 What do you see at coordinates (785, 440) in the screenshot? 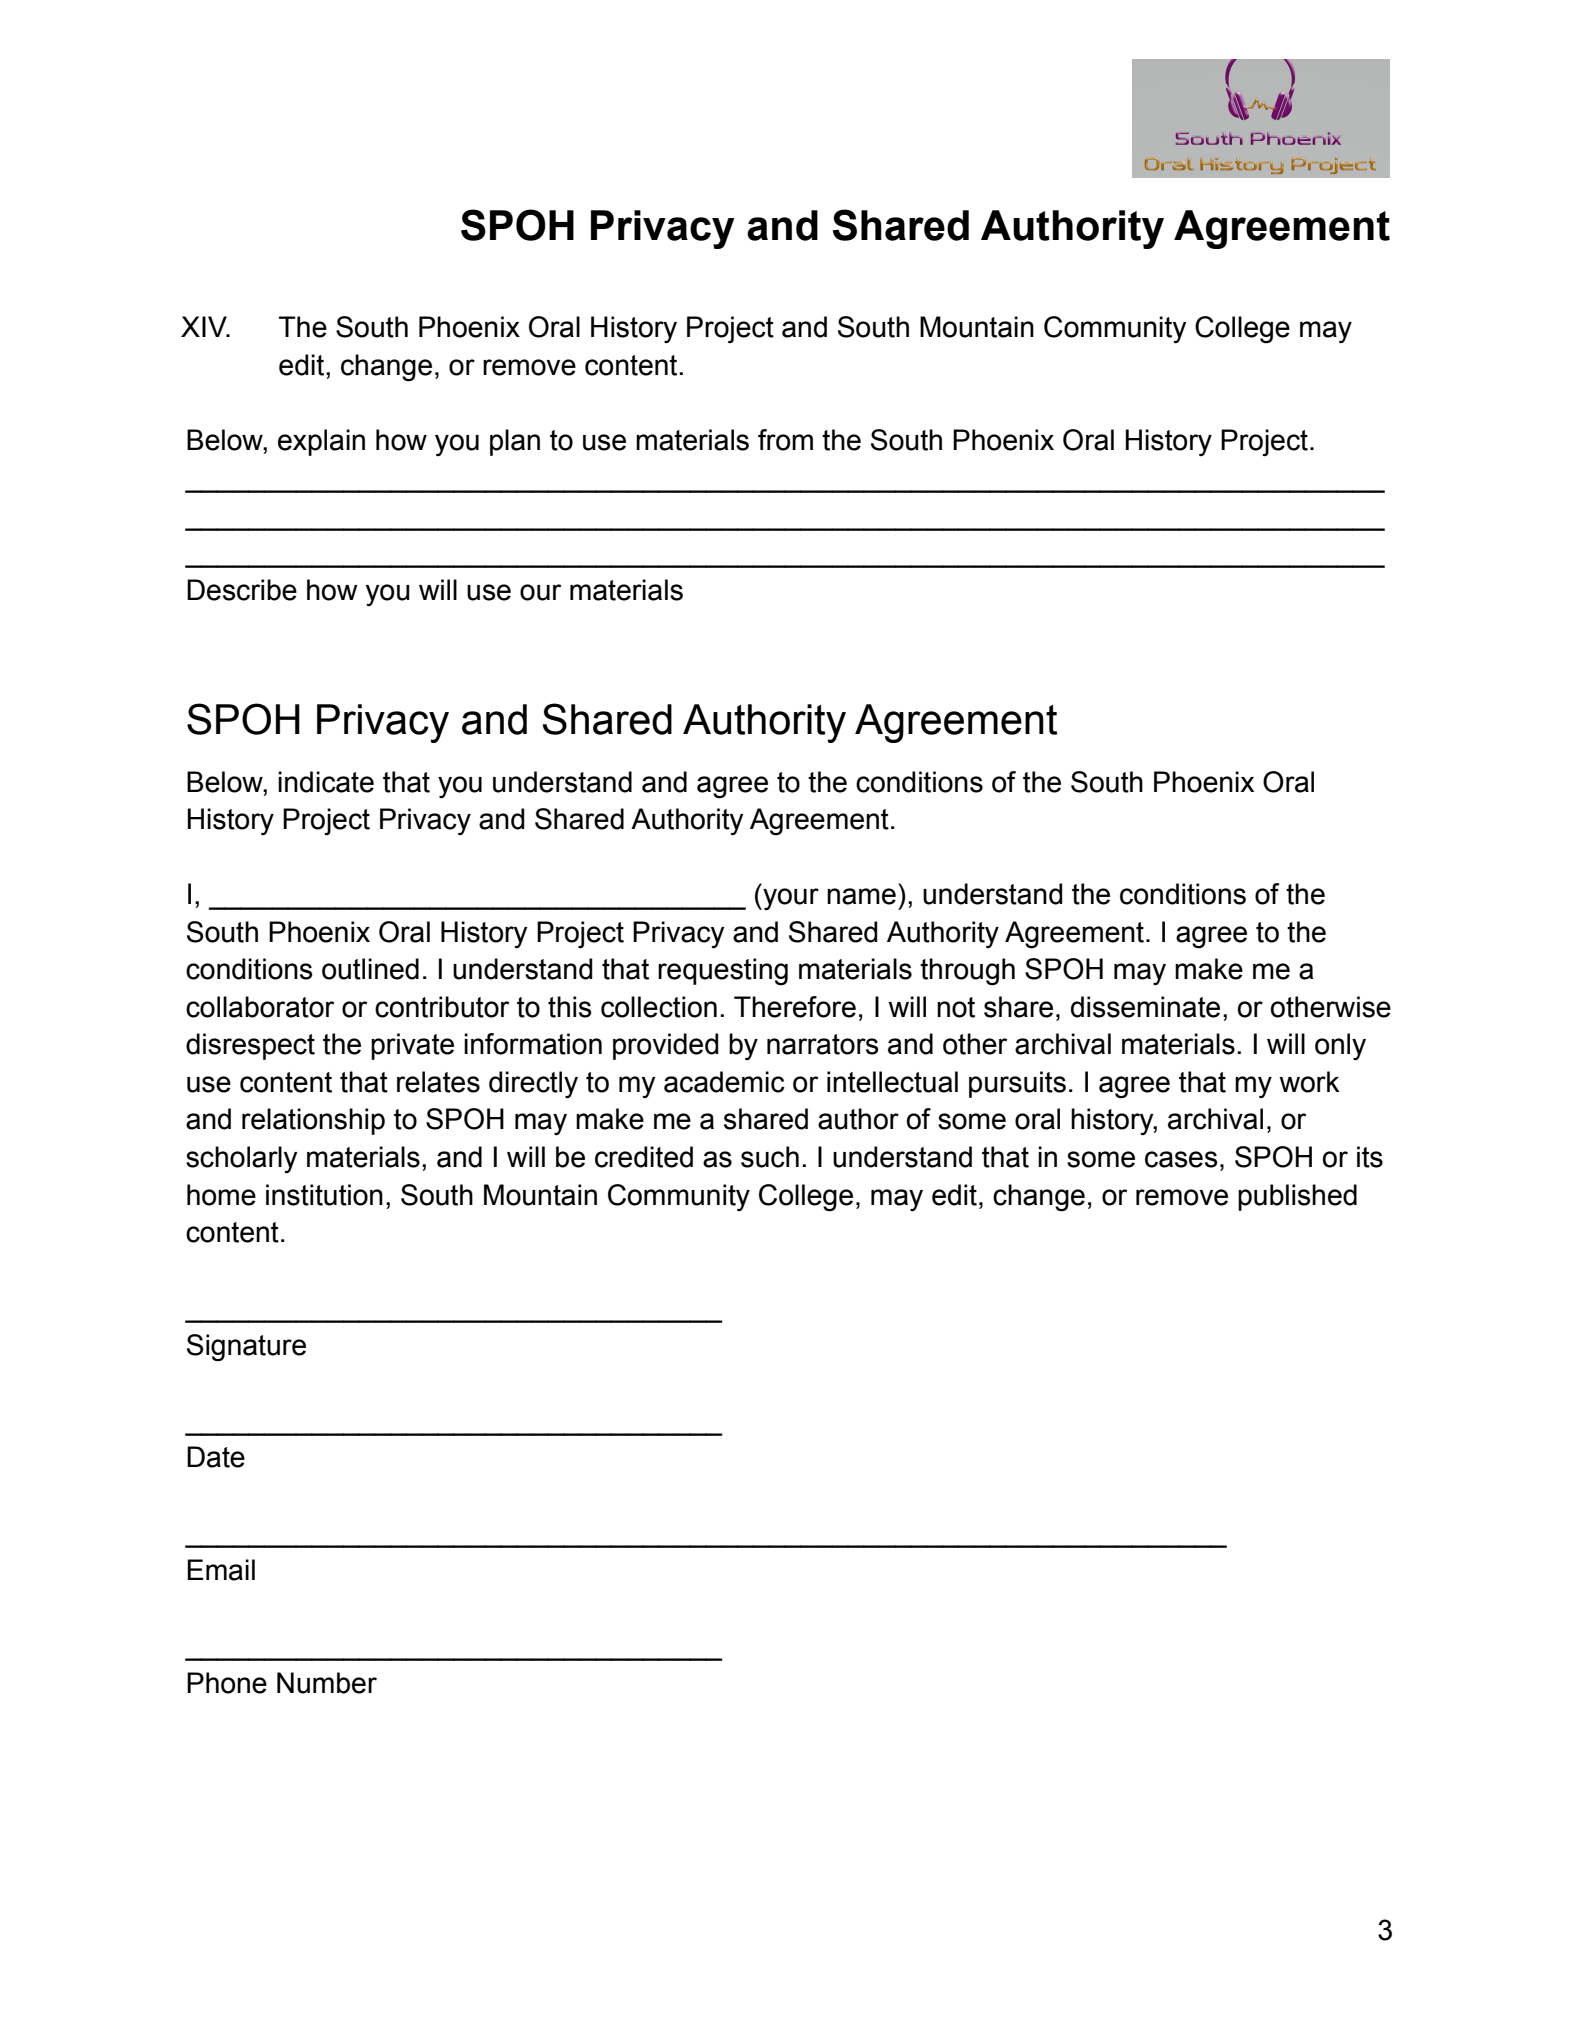
I see `from` at bounding box center [785, 440].
